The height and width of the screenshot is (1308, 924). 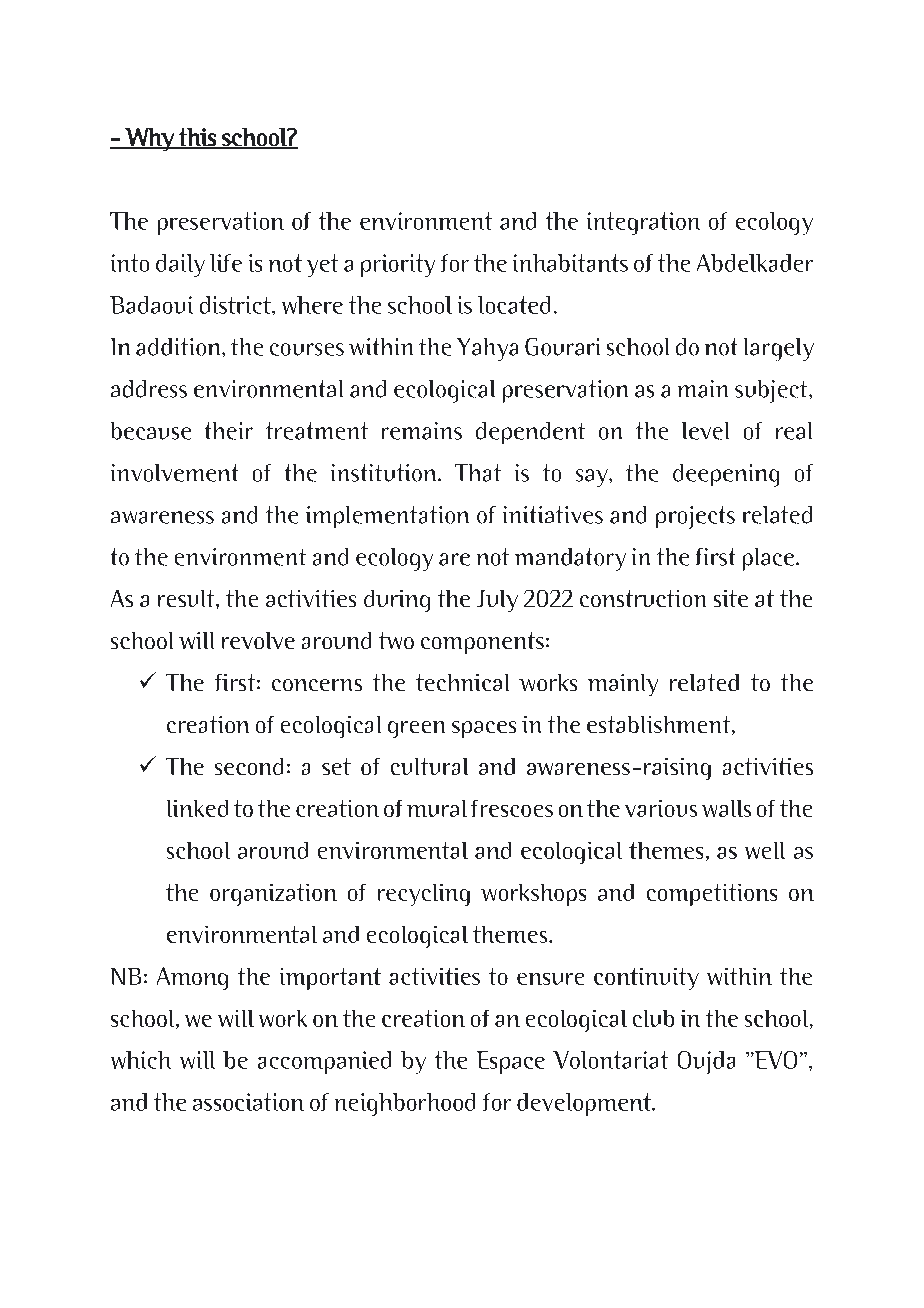 What do you see at coordinates (765, 850) in the screenshot?
I see `well` at bounding box center [765, 850].
